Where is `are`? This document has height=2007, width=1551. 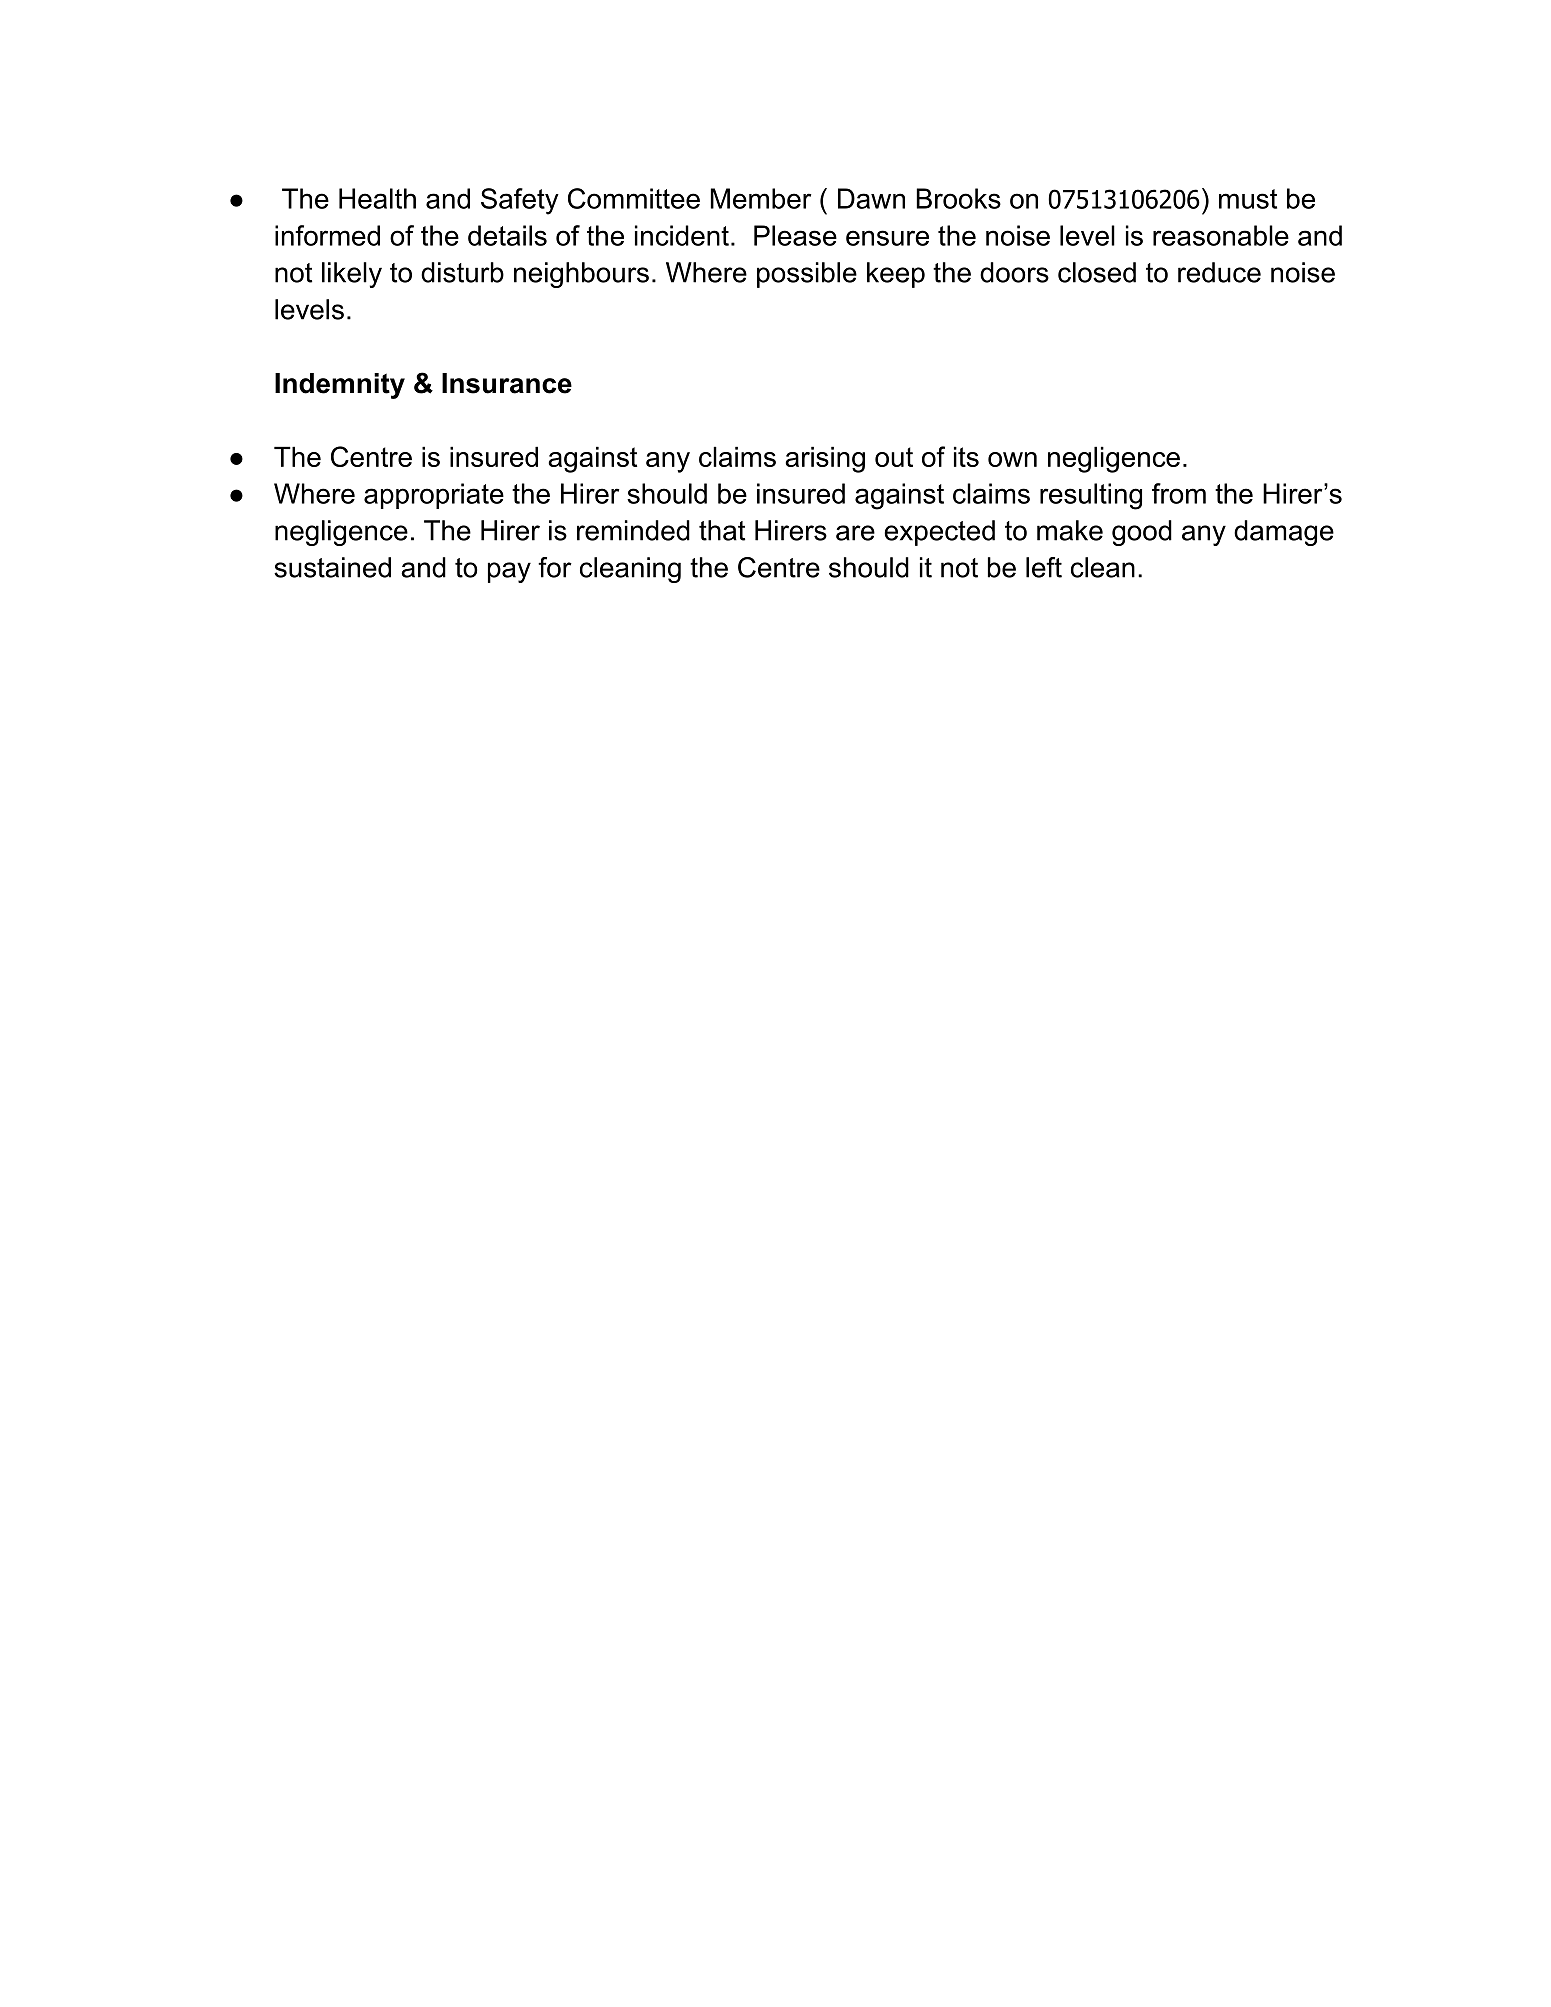
are is located at coordinates (855, 533).
